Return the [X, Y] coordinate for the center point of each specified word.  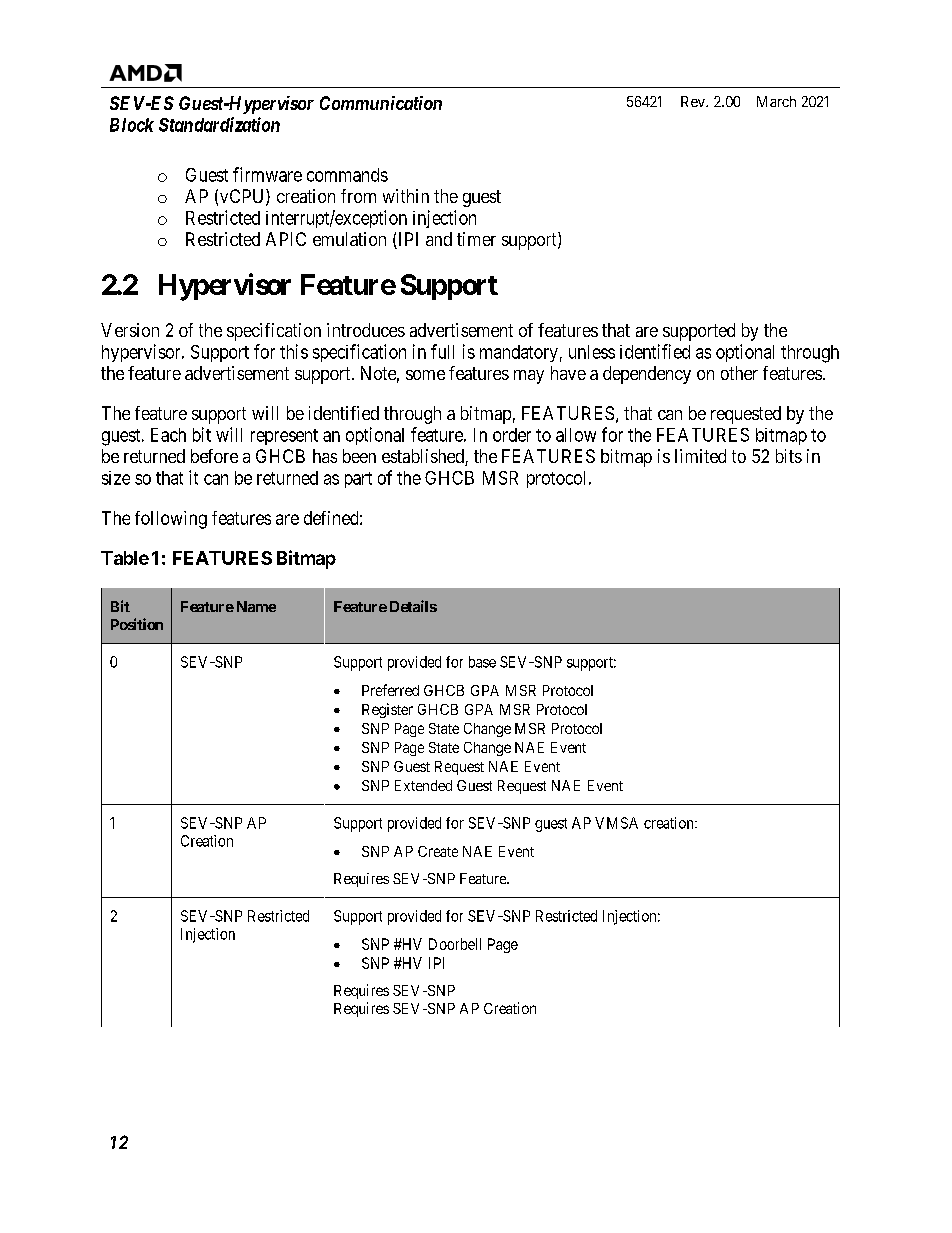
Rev [694, 101]
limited [700, 456]
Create [438, 851]
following [171, 520]
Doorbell [455, 944]
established [424, 457]
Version [130, 330]
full [442, 351]
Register [387, 710]
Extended [423, 785]
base [482, 662]
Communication [381, 103]
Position [137, 624]
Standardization [219, 124]
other [739, 373]
